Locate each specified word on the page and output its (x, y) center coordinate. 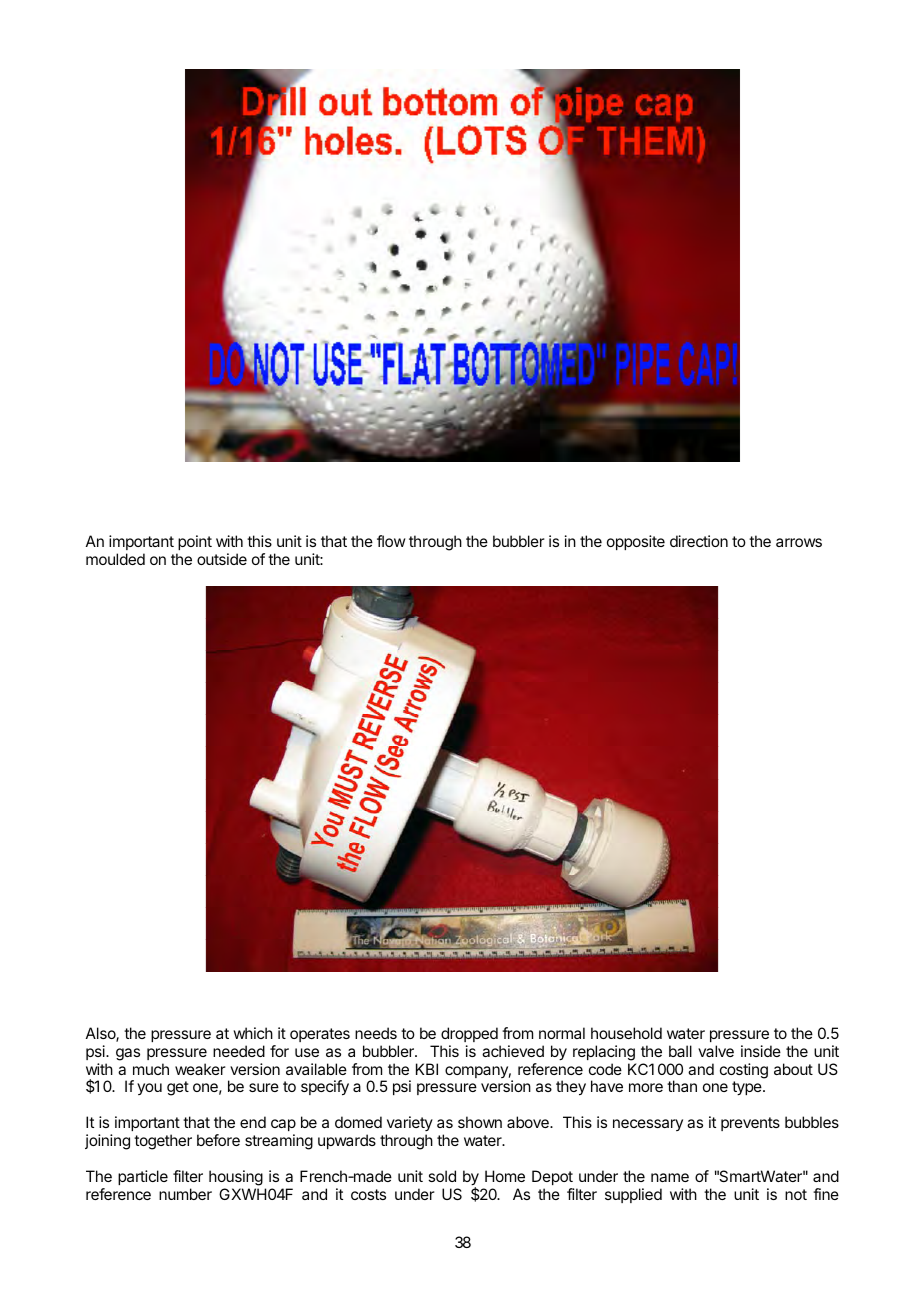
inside (761, 1051)
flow (391, 541)
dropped (469, 1034)
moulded (115, 559)
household (626, 1033)
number (185, 1194)
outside (222, 559)
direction (699, 541)
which (253, 1033)
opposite (636, 542)
